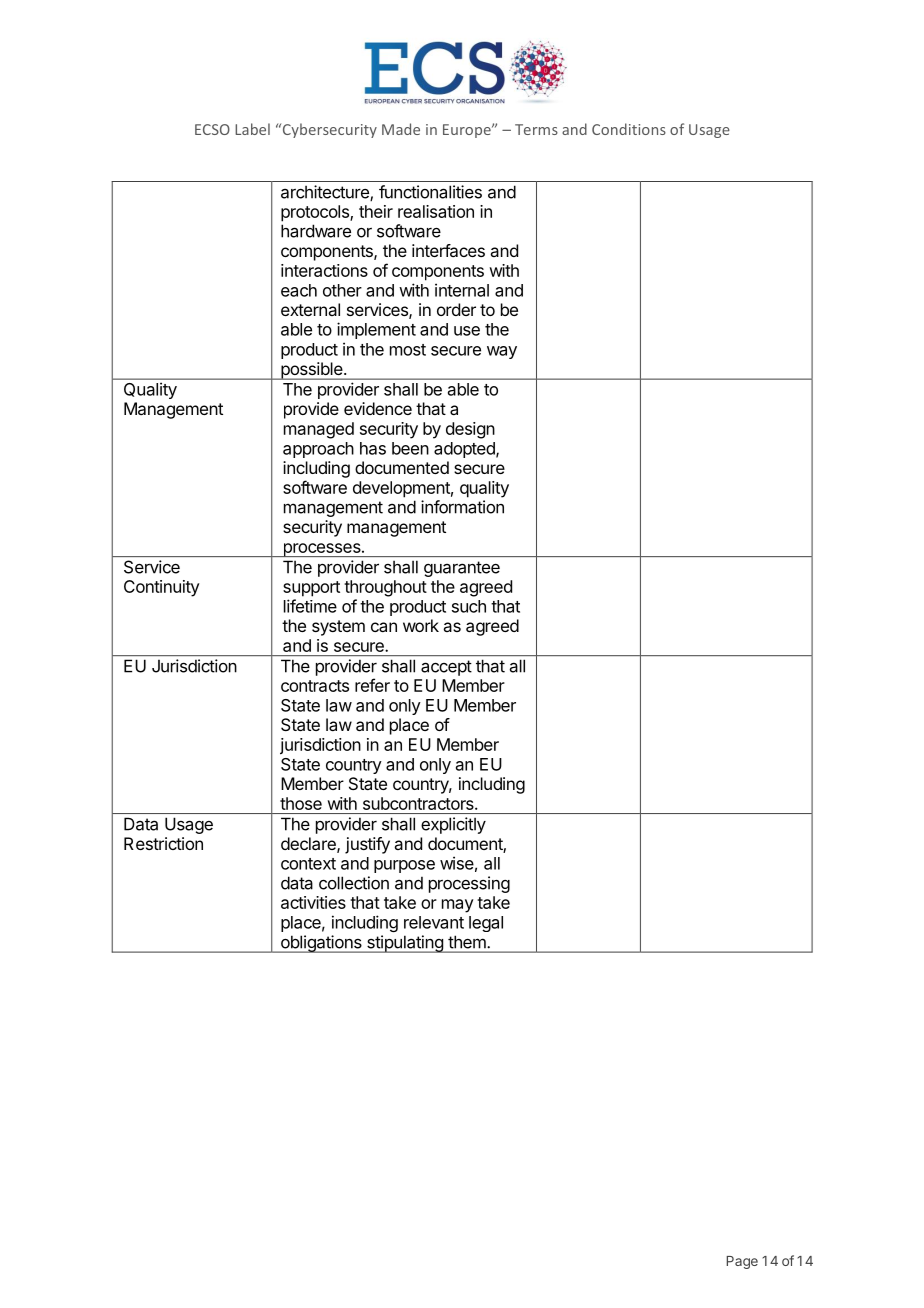  What do you see at coordinates (629, 129) in the page?
I see `Conditions` at bounding box center [629, 129].
